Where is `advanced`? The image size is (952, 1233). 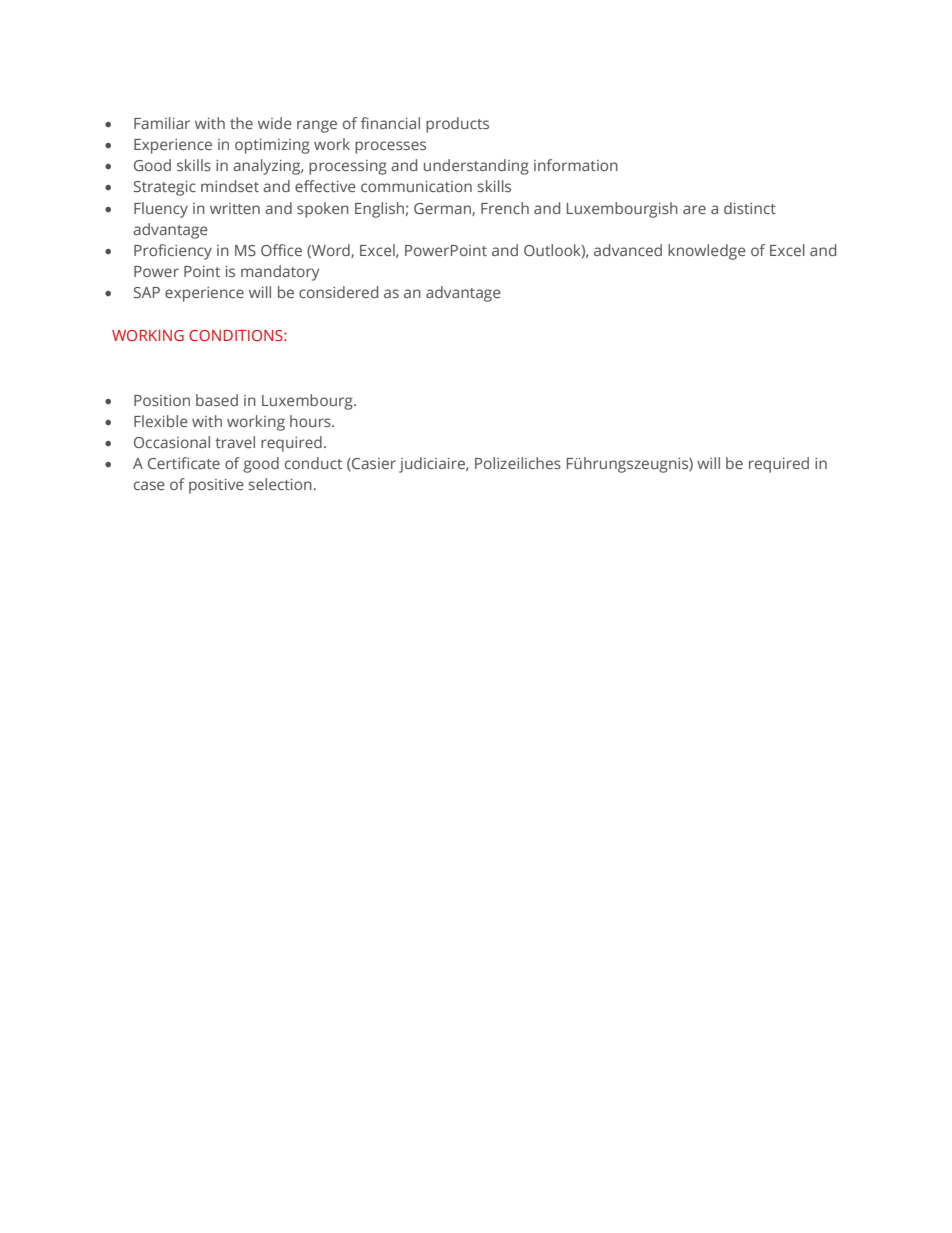 advanced is located at coordinates (628, 250).
